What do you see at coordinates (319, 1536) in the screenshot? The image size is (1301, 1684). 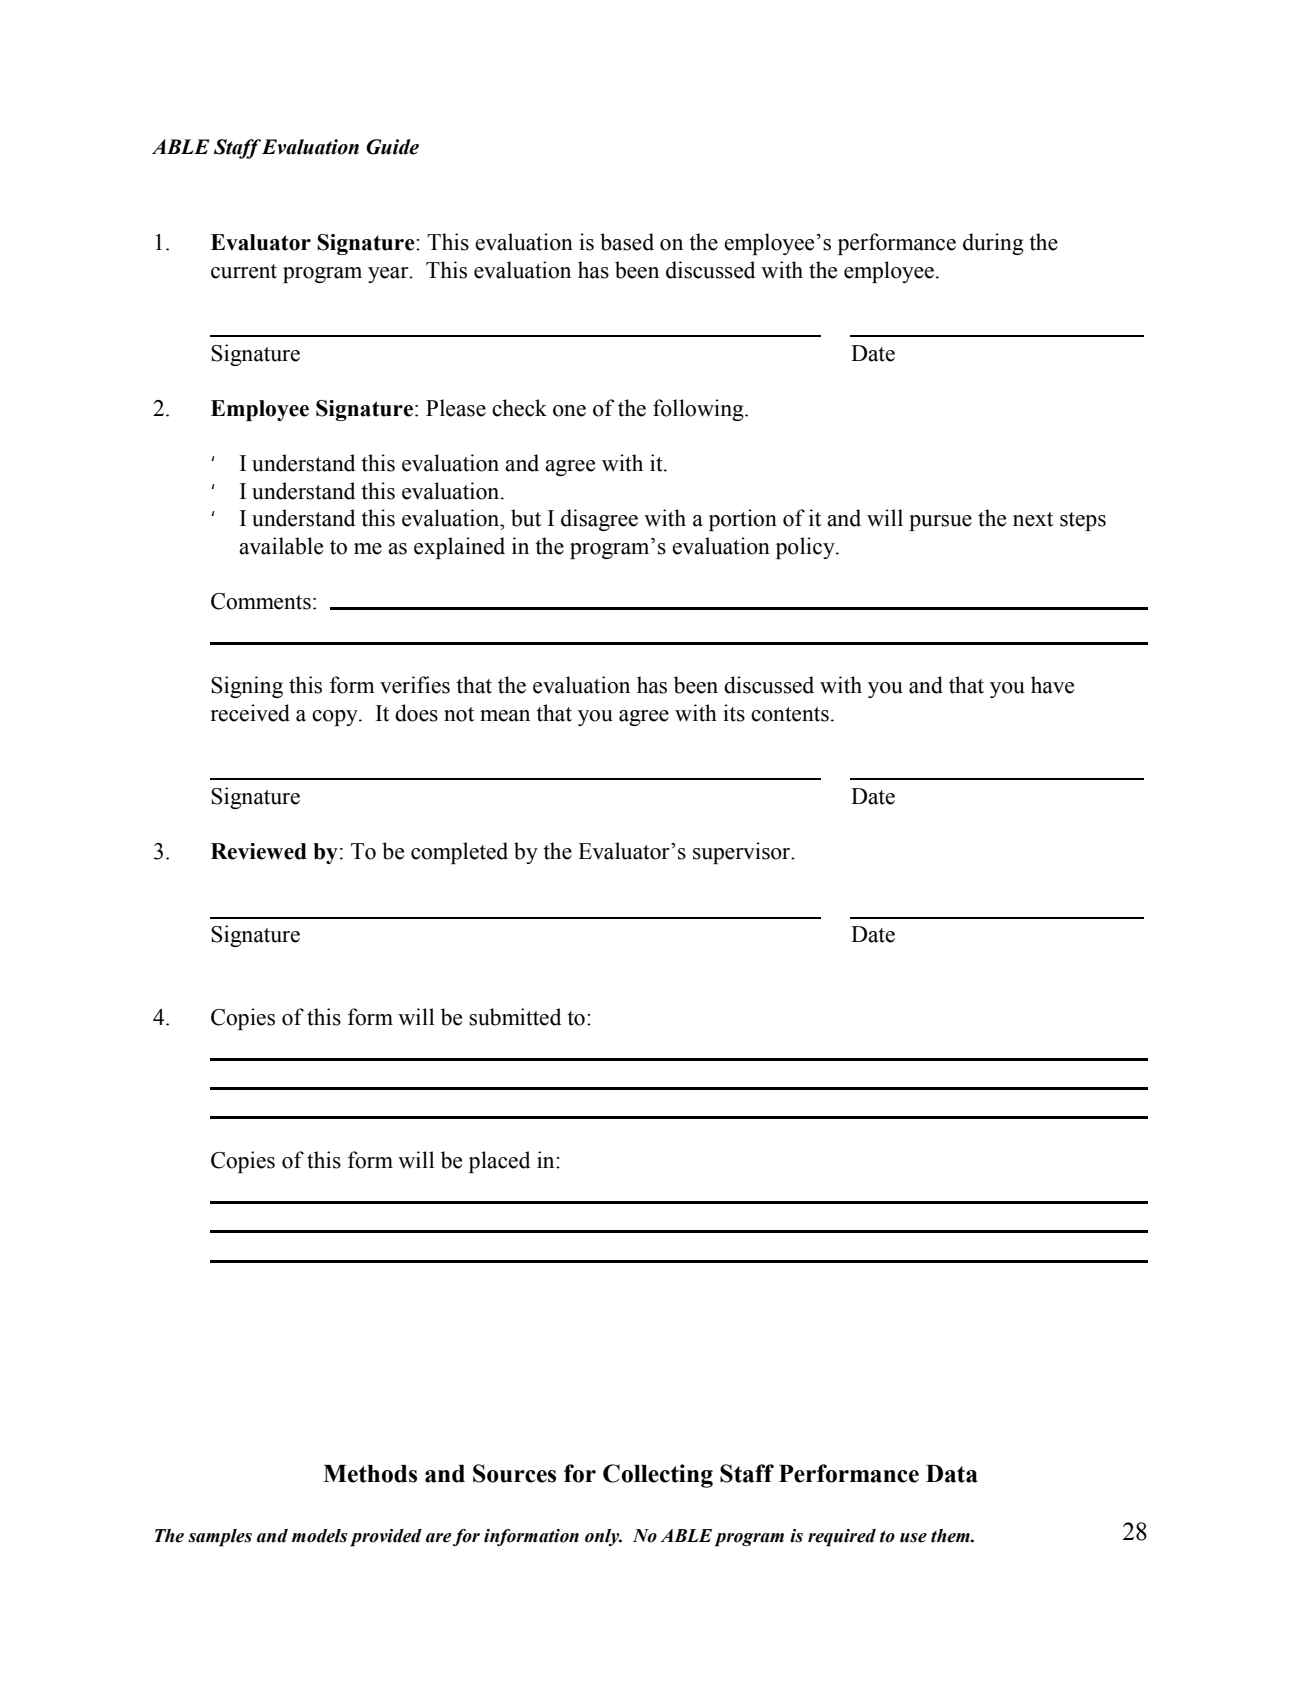 I see `models` at bounding box center [319, 1536].
